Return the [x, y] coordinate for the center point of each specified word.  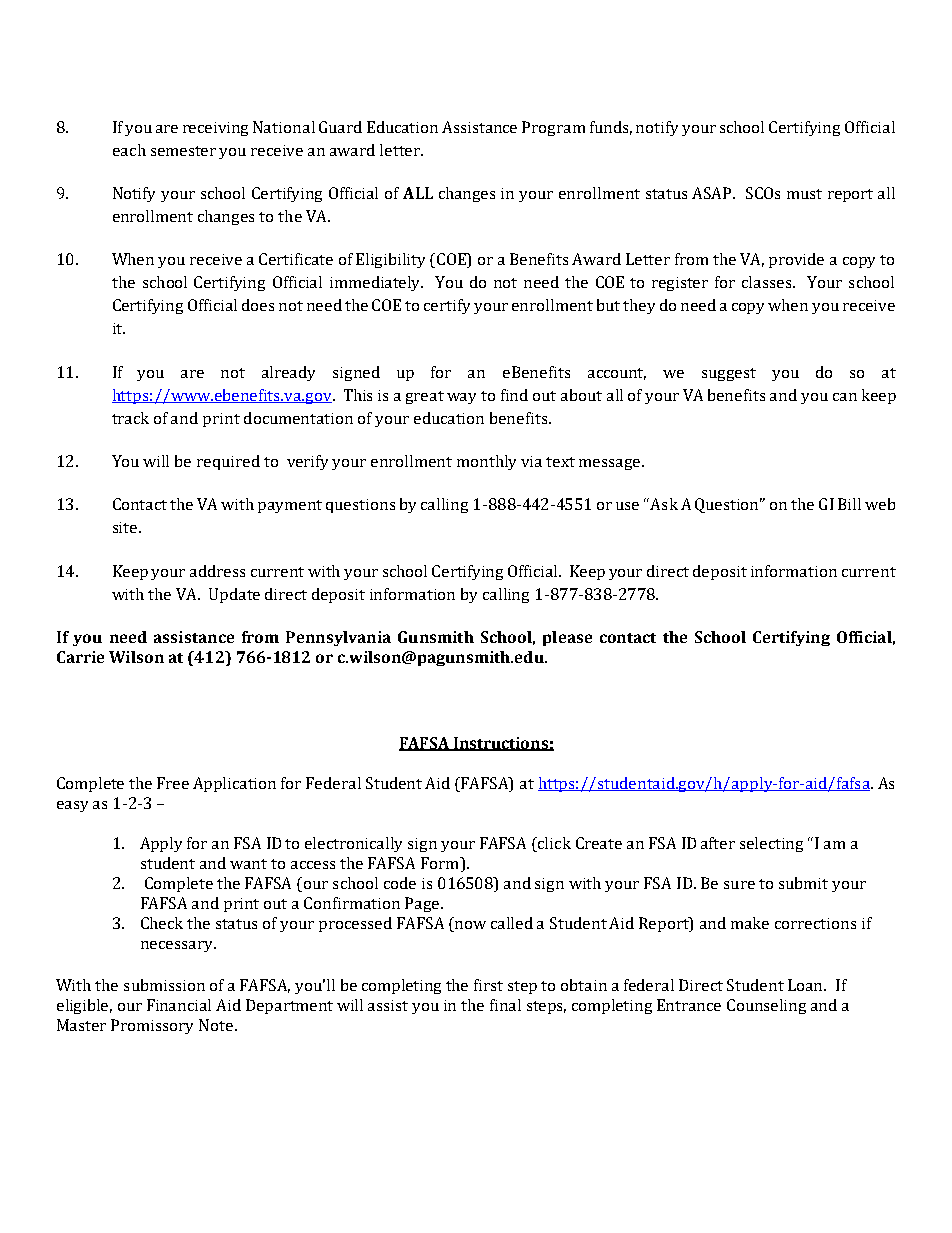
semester [183, 151]
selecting [771, 844]
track [130, 418]
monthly [486, 462]
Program [553, 128]
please [567, 638]
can [845, 397]
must [804, 194]
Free [173, 783]
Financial [179, 1005]
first [488, 985]
